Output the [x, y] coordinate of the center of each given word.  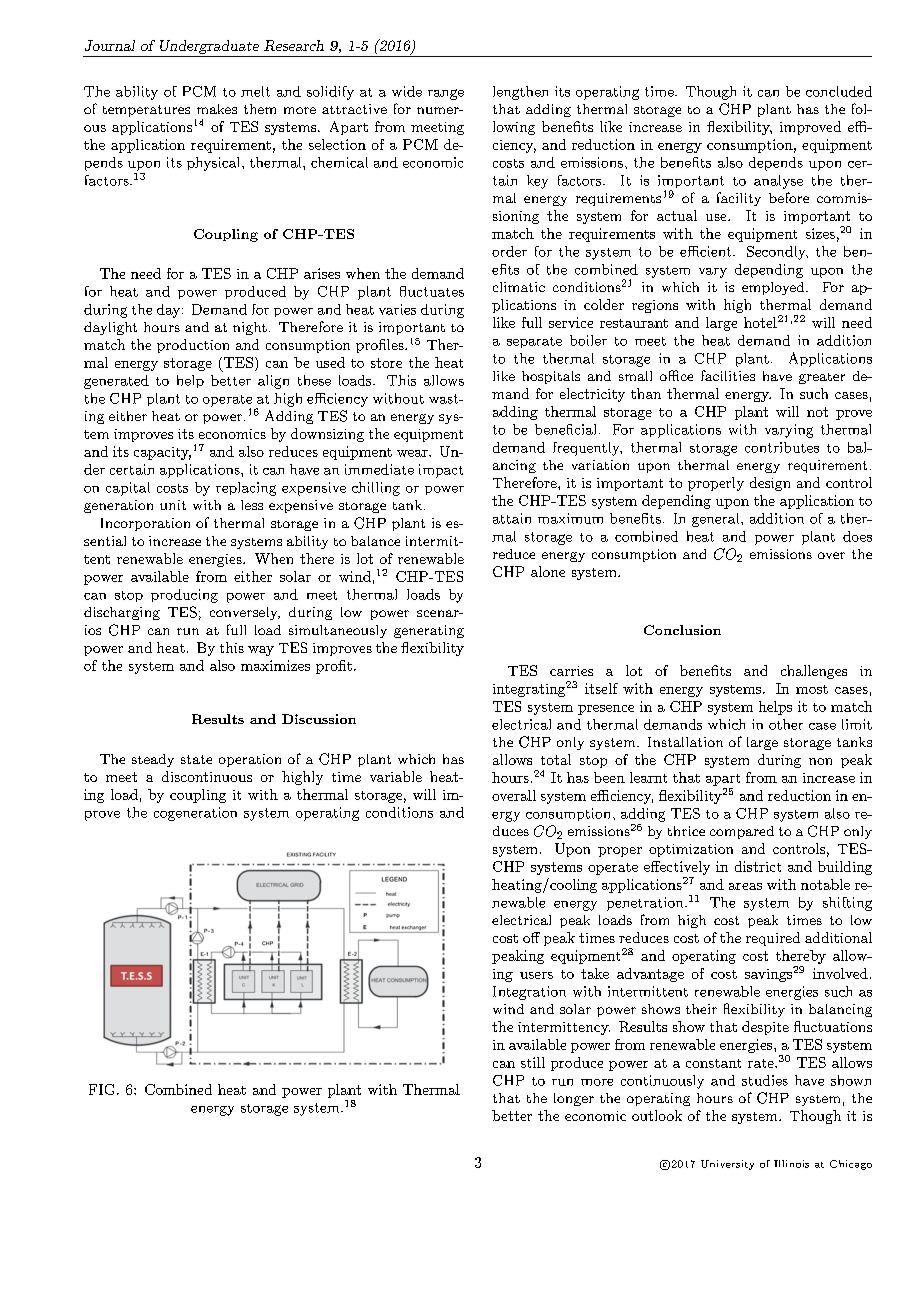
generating [429, 631]
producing [184, 596]
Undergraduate [209, 47]
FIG [103, 1089]
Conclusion [682, 630]
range [446, 94]
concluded [839, 91]
